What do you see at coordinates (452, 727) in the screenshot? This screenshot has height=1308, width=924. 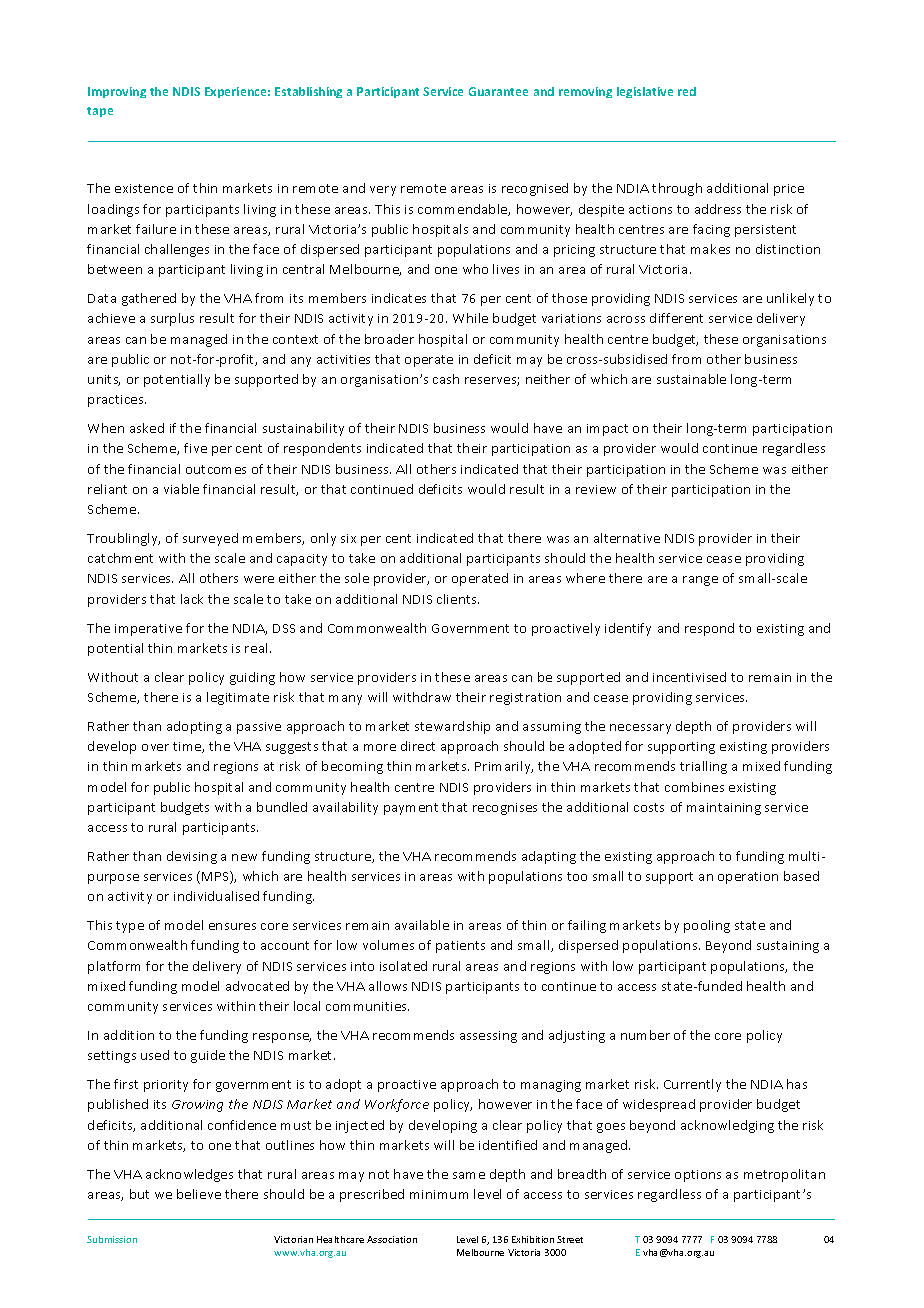 I see `stewardship` at bounding box center [452, 727].
